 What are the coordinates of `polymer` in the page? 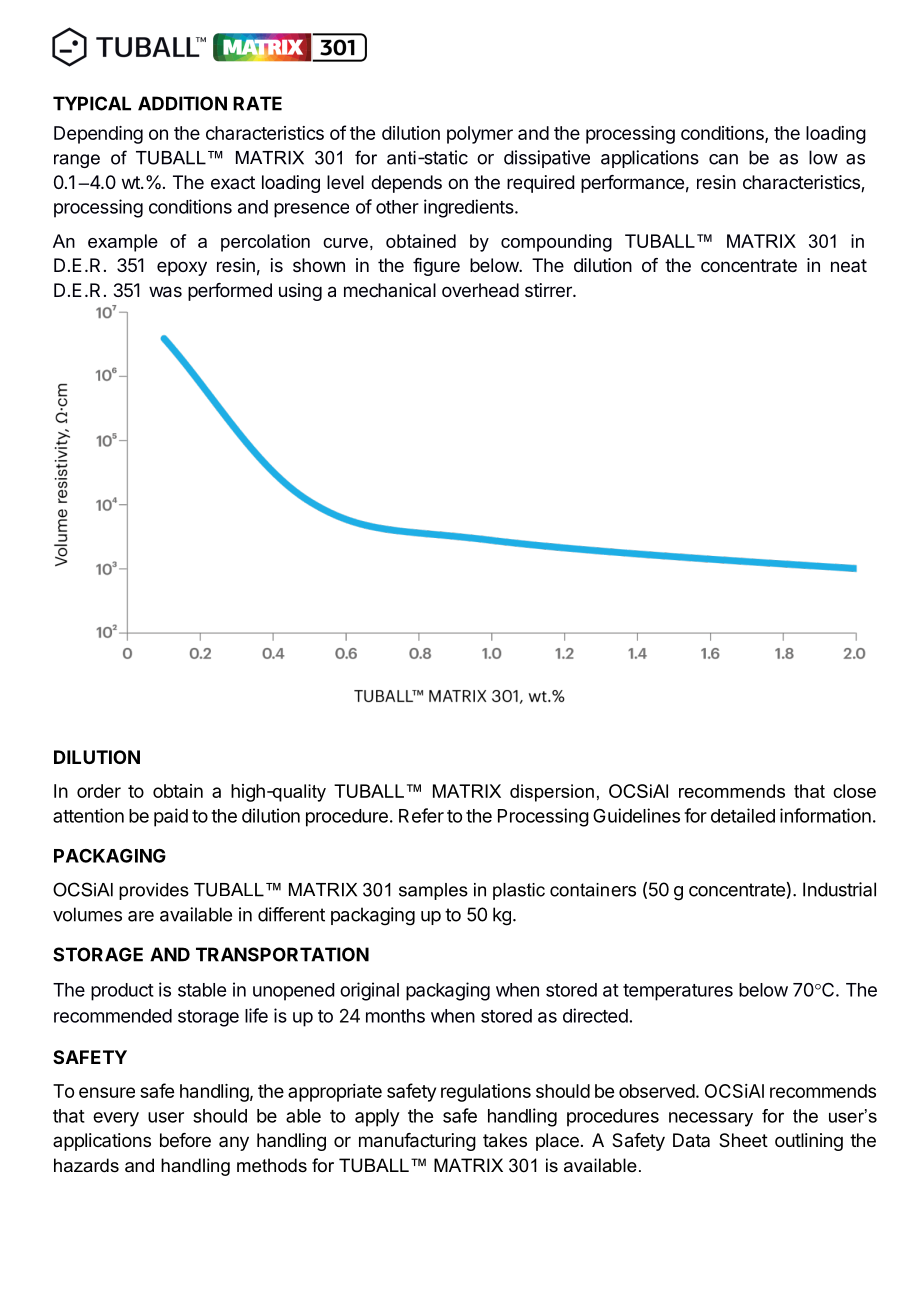 It's located at (480, 135).
